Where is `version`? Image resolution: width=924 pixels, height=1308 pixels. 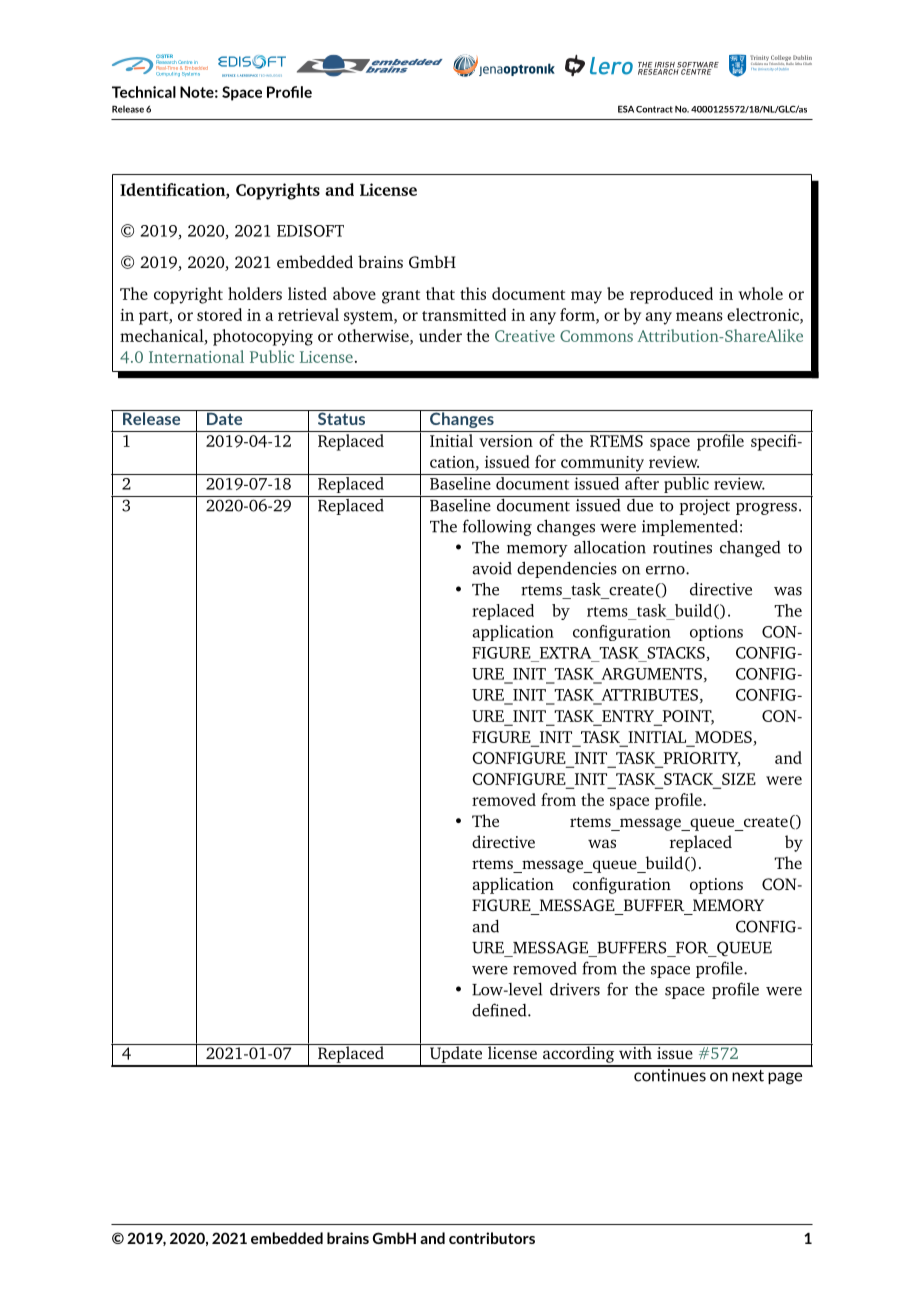 version is located at coordinates (506, 441).
